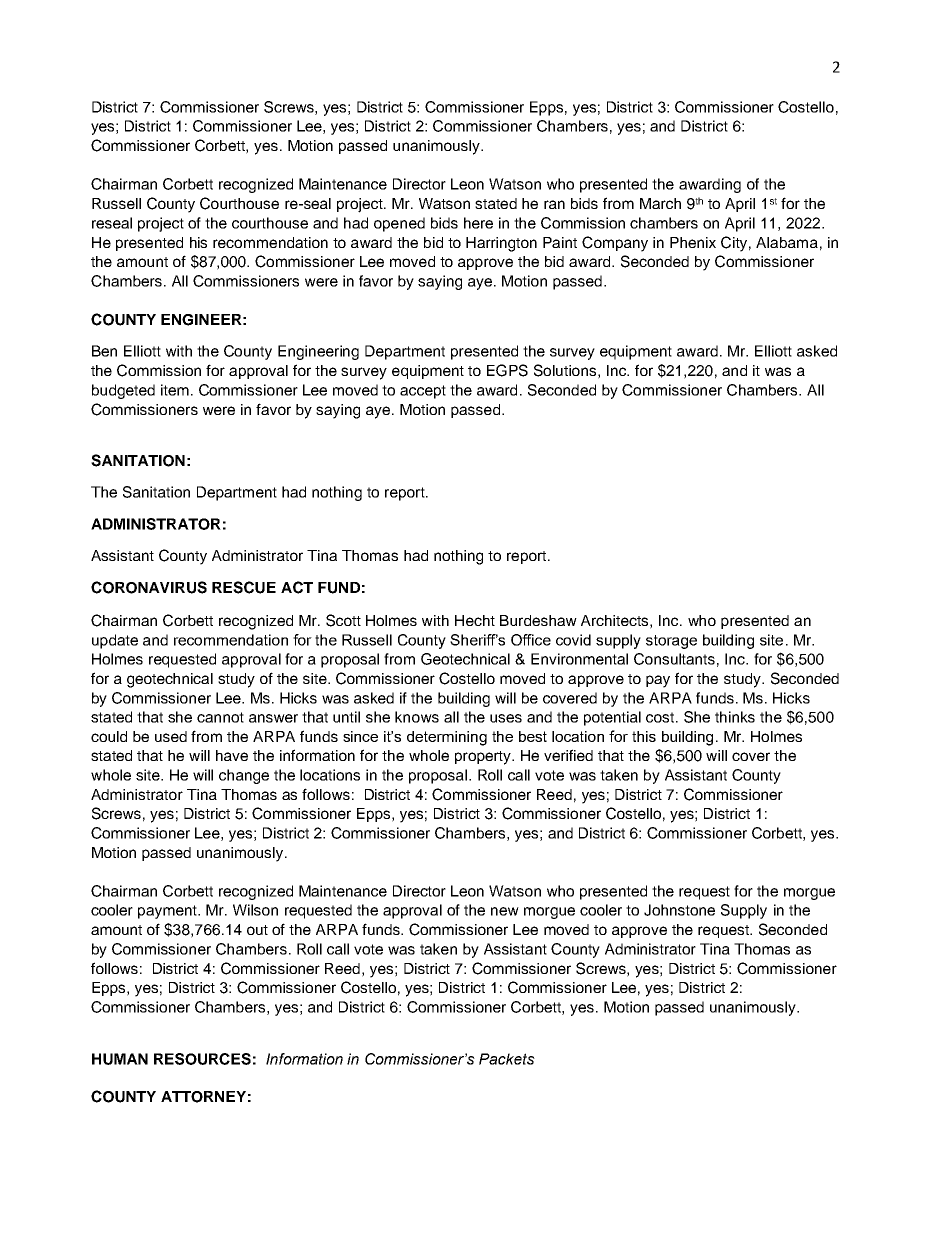 Image resolution: width=952 pixels, height=1233 pixels. I want to click on update, so click(115, 641).
